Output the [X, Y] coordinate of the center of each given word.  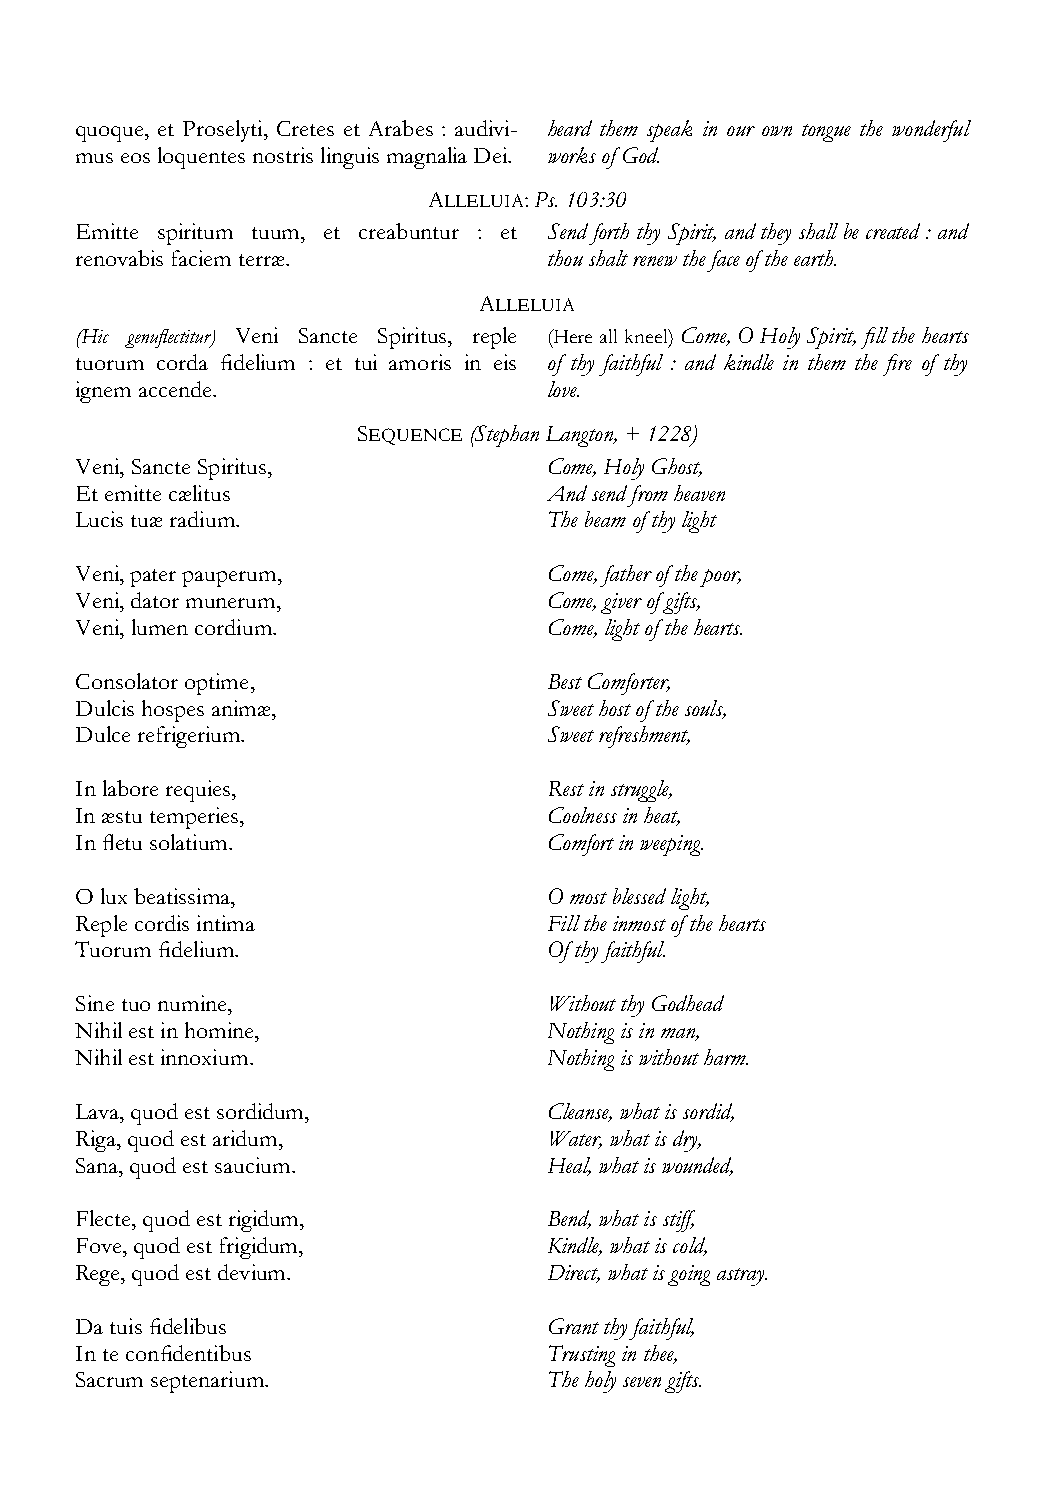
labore [130, 788]
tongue [826, 133]
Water [576, 1139]
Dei [491, 155]
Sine [95, 1003]
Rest [566, 788]
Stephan [506, 436]
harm [726, 1057]
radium [203, 519]
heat [662, 816]
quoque [111, 134]
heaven [699, 493]
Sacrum [109, 1379]
